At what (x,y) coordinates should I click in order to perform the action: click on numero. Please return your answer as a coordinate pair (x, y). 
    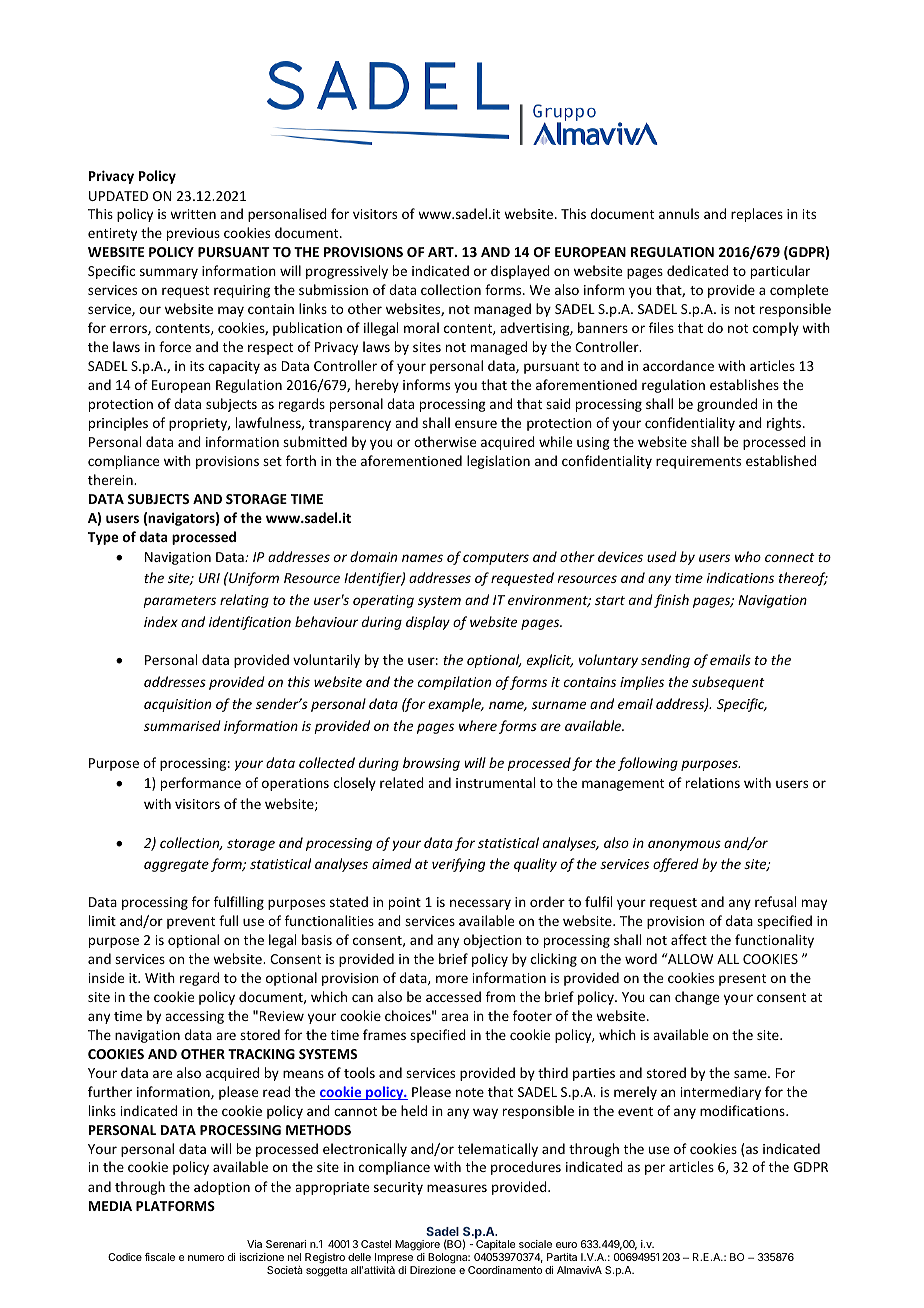
    Looking at the image, I should click on (206, 1258).
